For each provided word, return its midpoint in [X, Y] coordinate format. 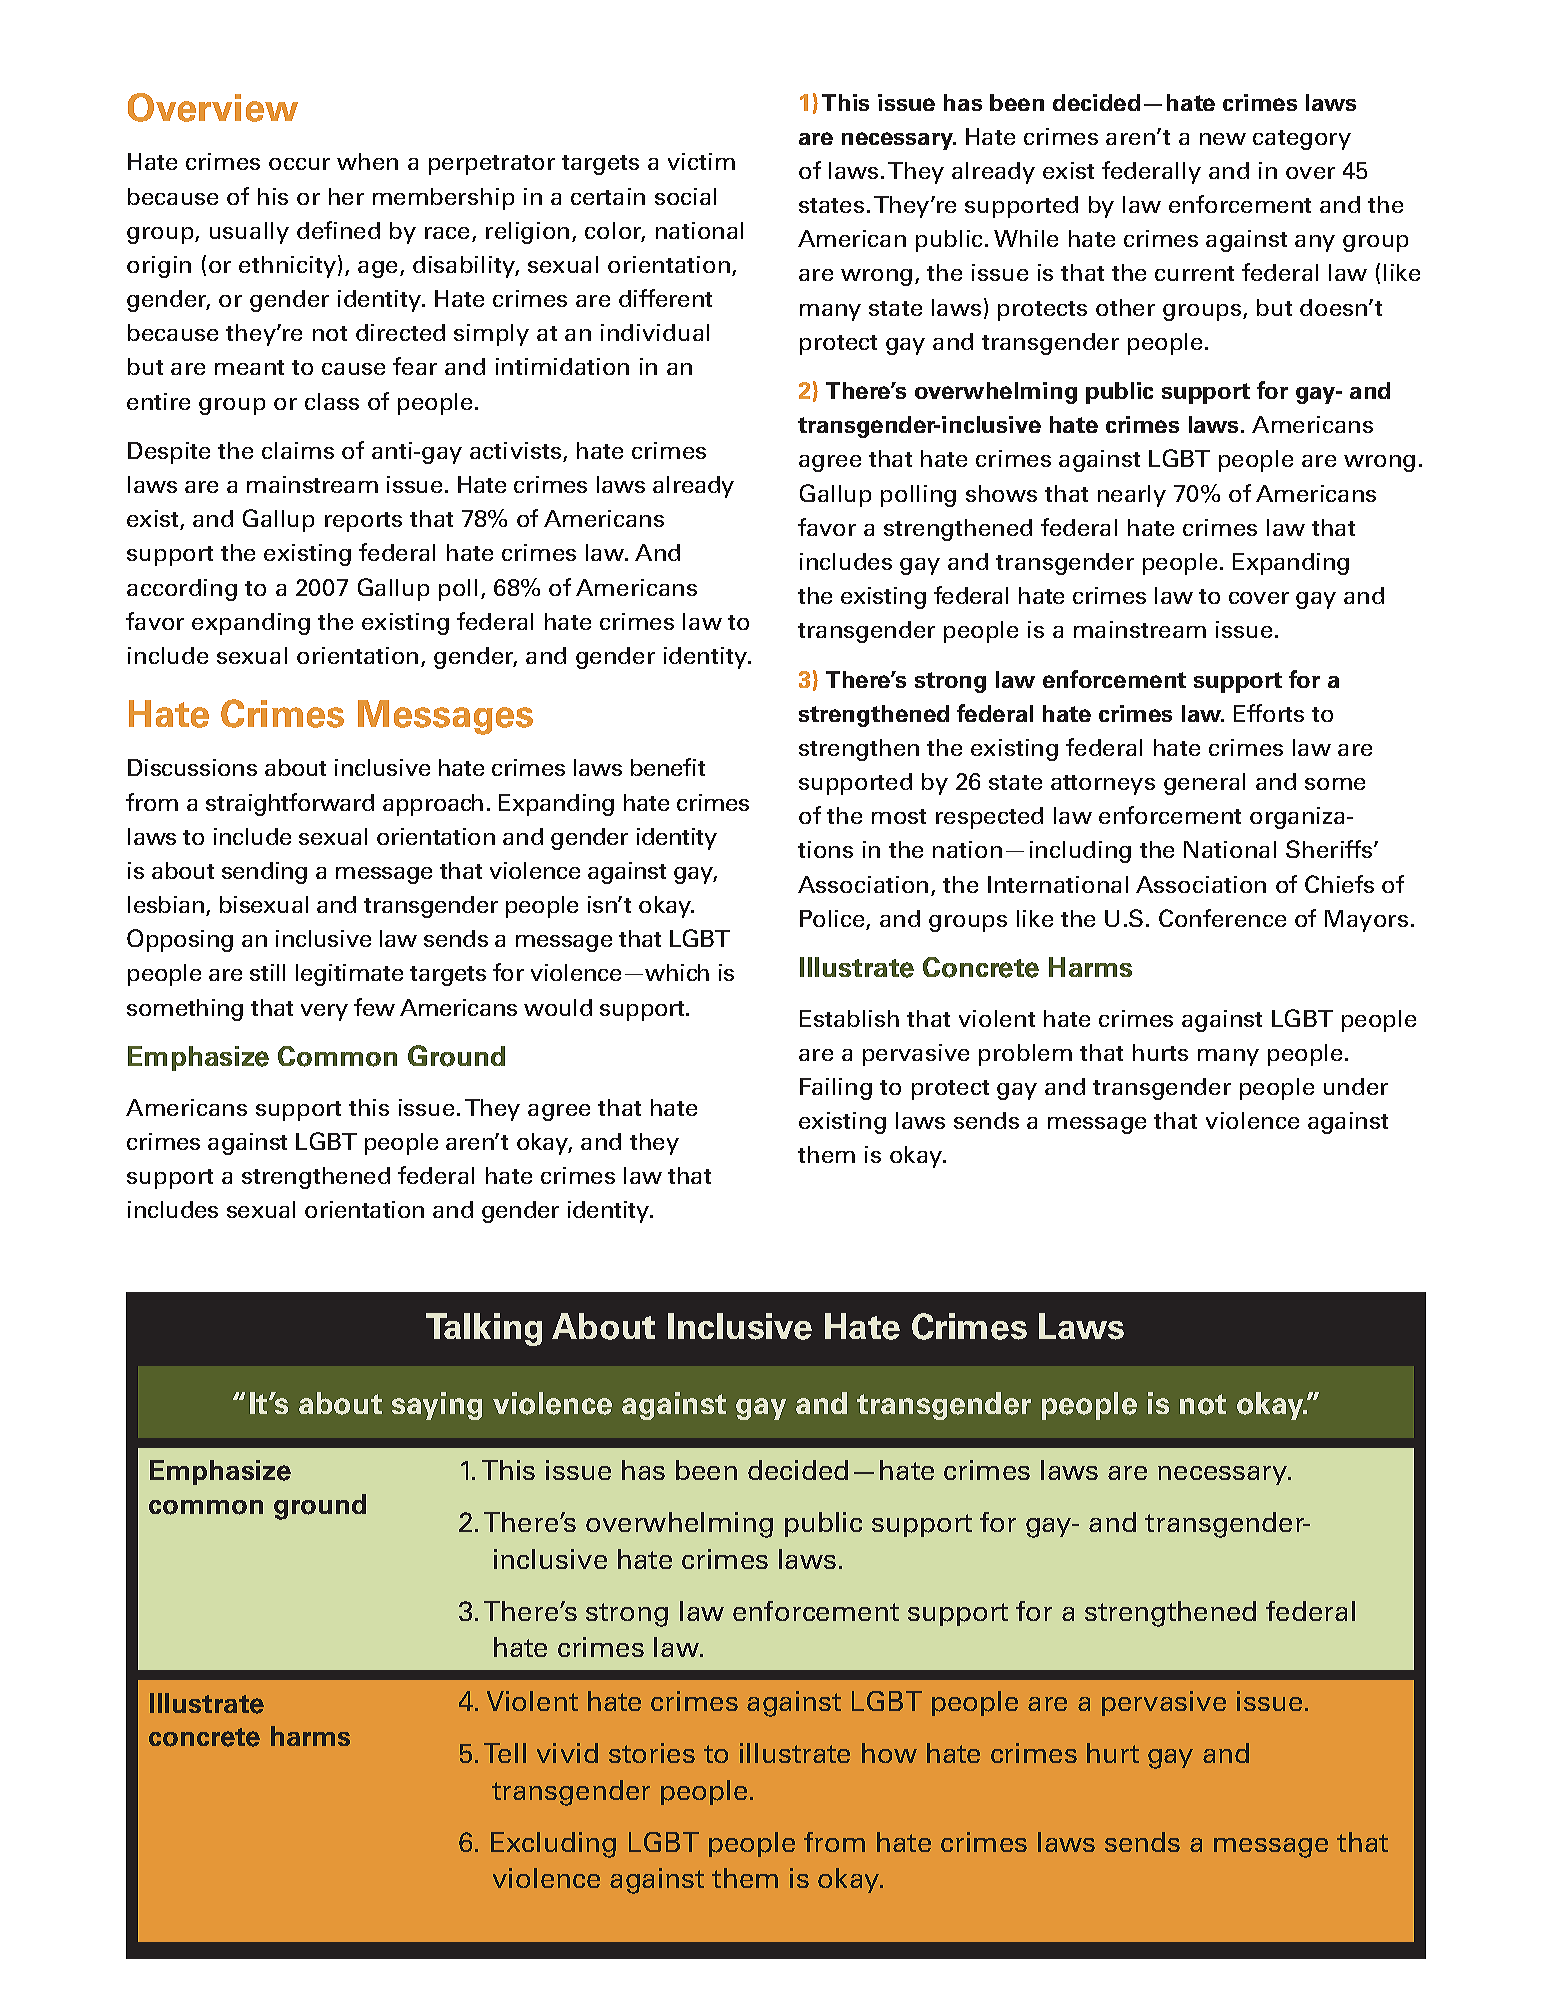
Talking [484, 1329]
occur [299, 164]
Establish [849, 1018]
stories [652, 1753]
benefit [668, 767]
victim [701, 161]
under [1356, 1086]
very [324, 1012]
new [1223, 139]
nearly [1132, 496]
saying [437, 1406]
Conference [1222, 918]
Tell [505, 1753]
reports [363, 522]
